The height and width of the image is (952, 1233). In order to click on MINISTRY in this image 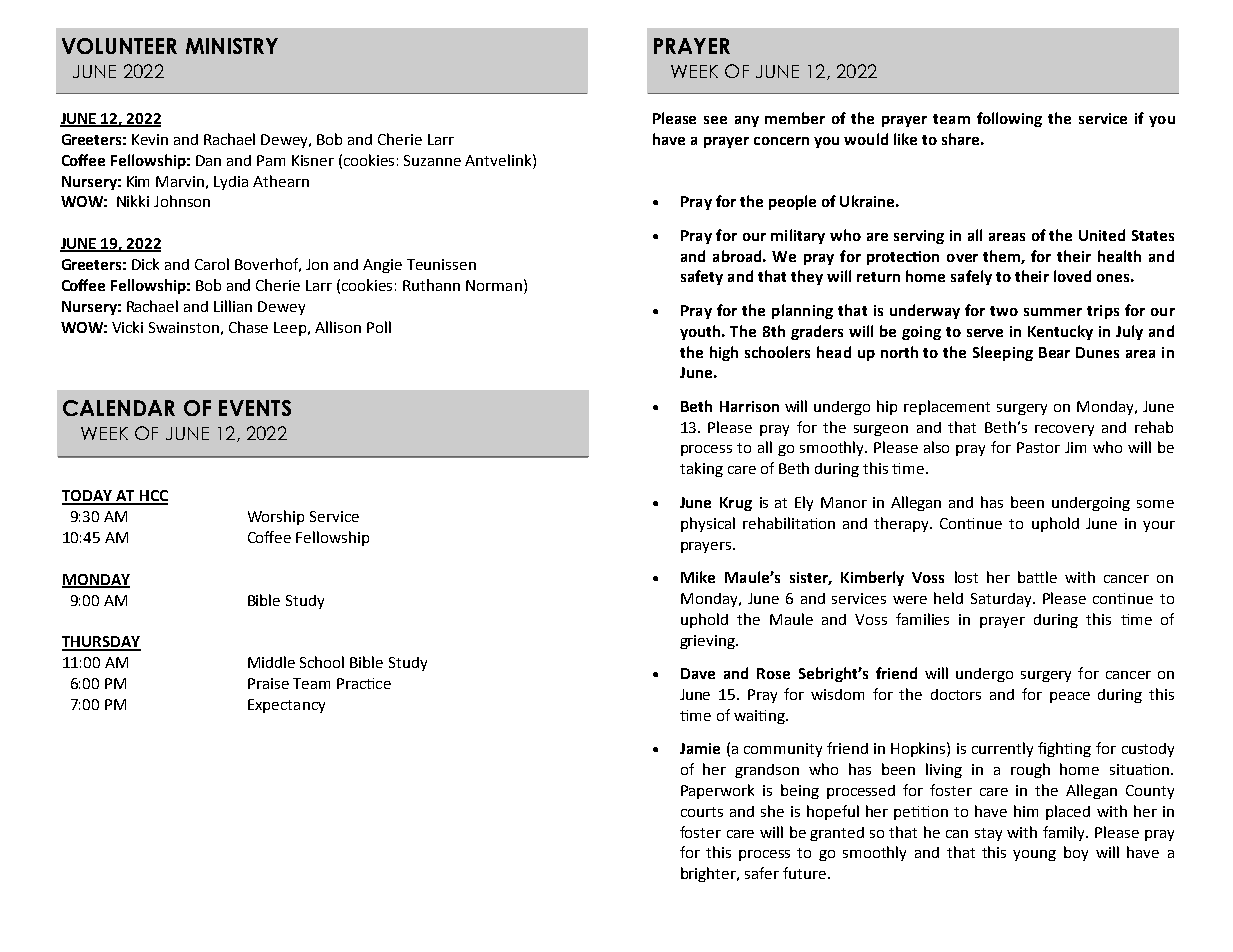, I will do `click(232, 46)`.
